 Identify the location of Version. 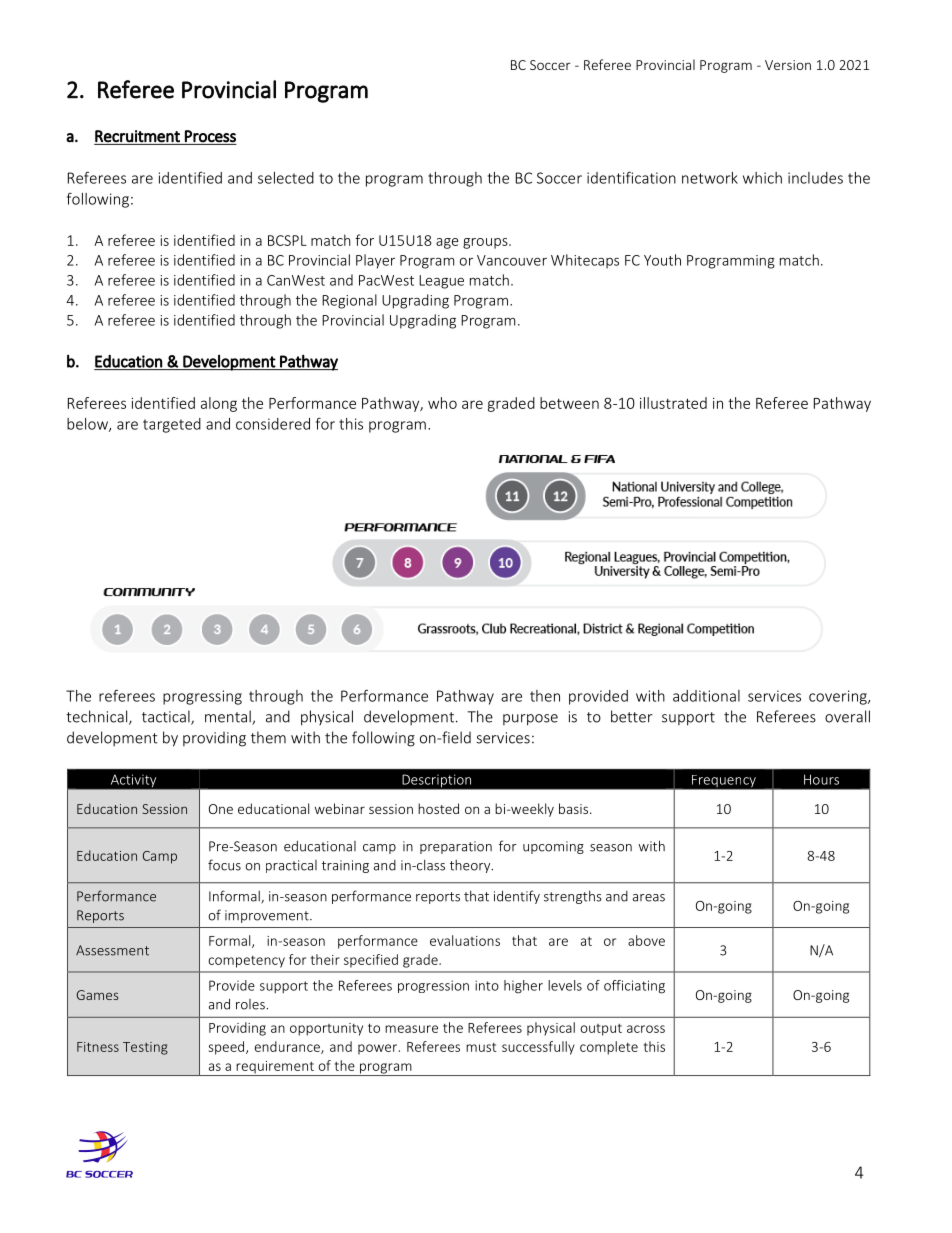
(788, 65).
